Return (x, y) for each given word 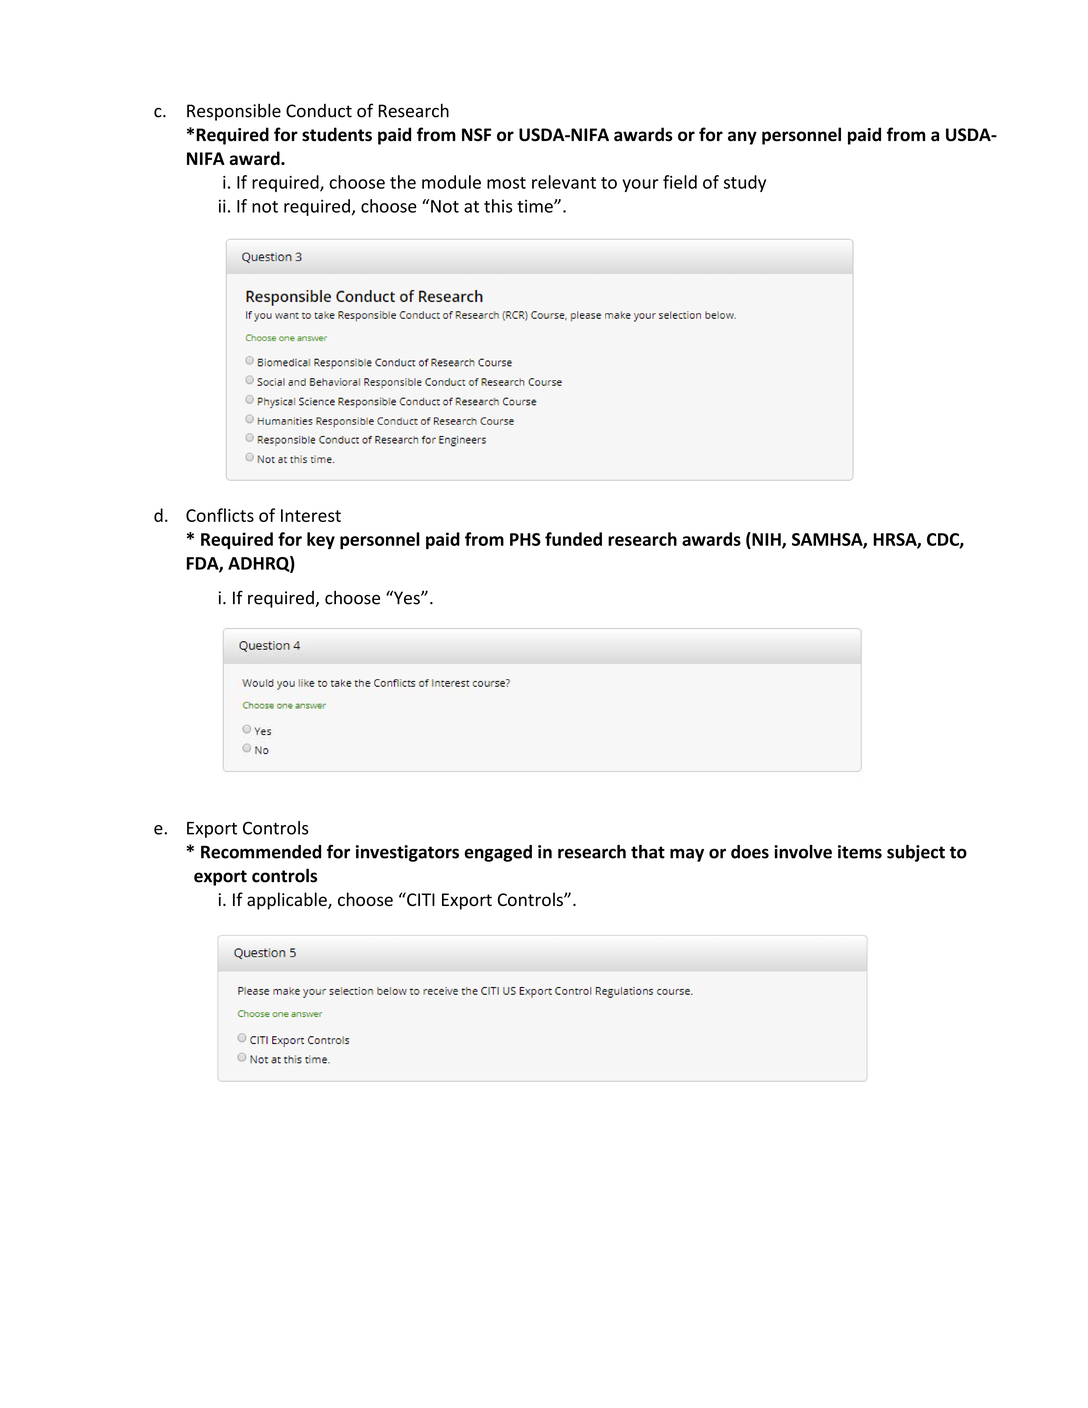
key (321, 540)
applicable (288, 901)
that (648, 852)
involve (803, 852)
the (403, 182)
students (337, 134)
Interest (311, 515)
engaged (498, 853)
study (745, 183)
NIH (766, 540)
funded (573, 539)
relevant (564, 182)
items (860, 852)
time (536, 206)
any (742, 138)
